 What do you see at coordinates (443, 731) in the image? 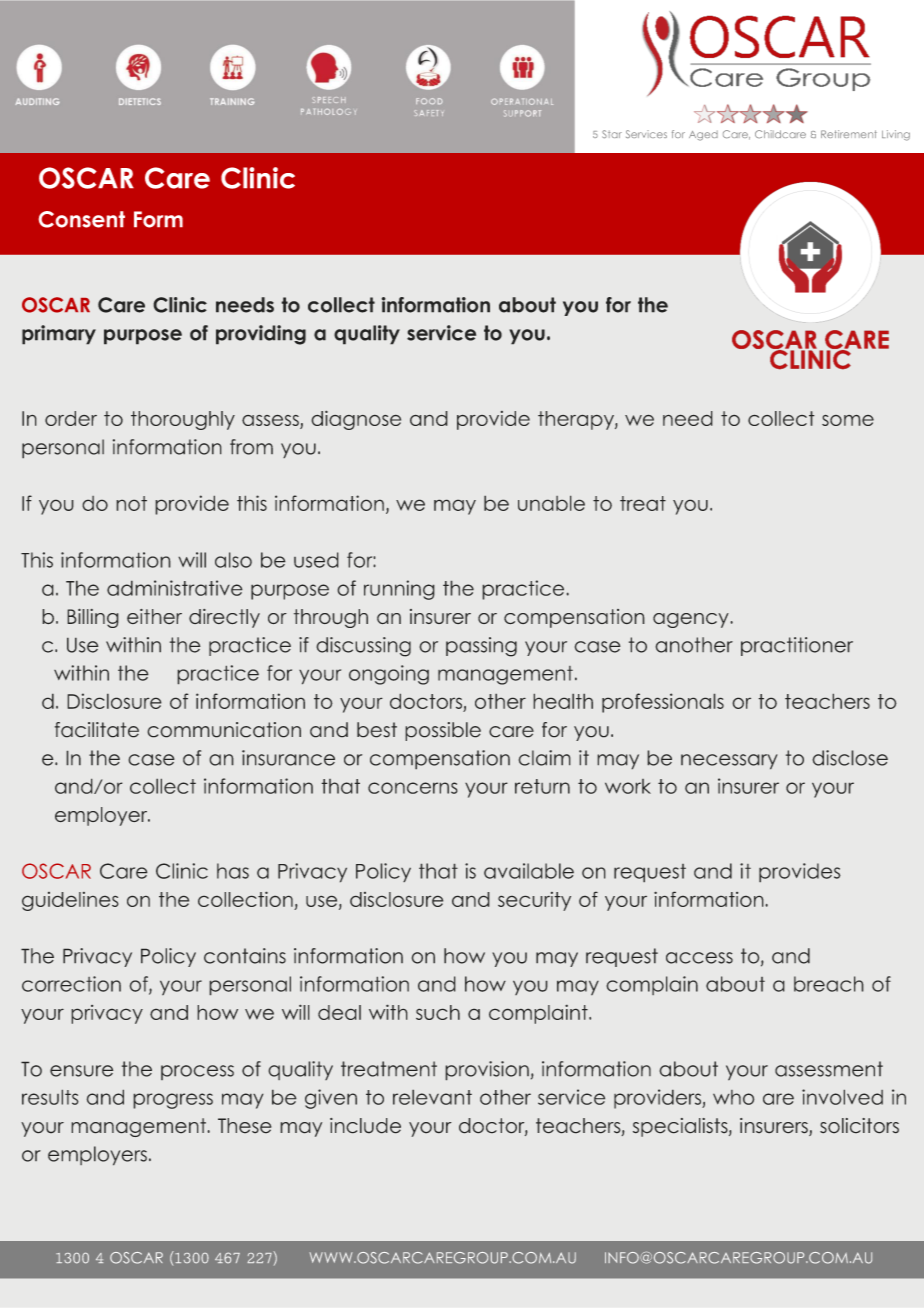
I see `possible` at bounding box center [443, 731].
